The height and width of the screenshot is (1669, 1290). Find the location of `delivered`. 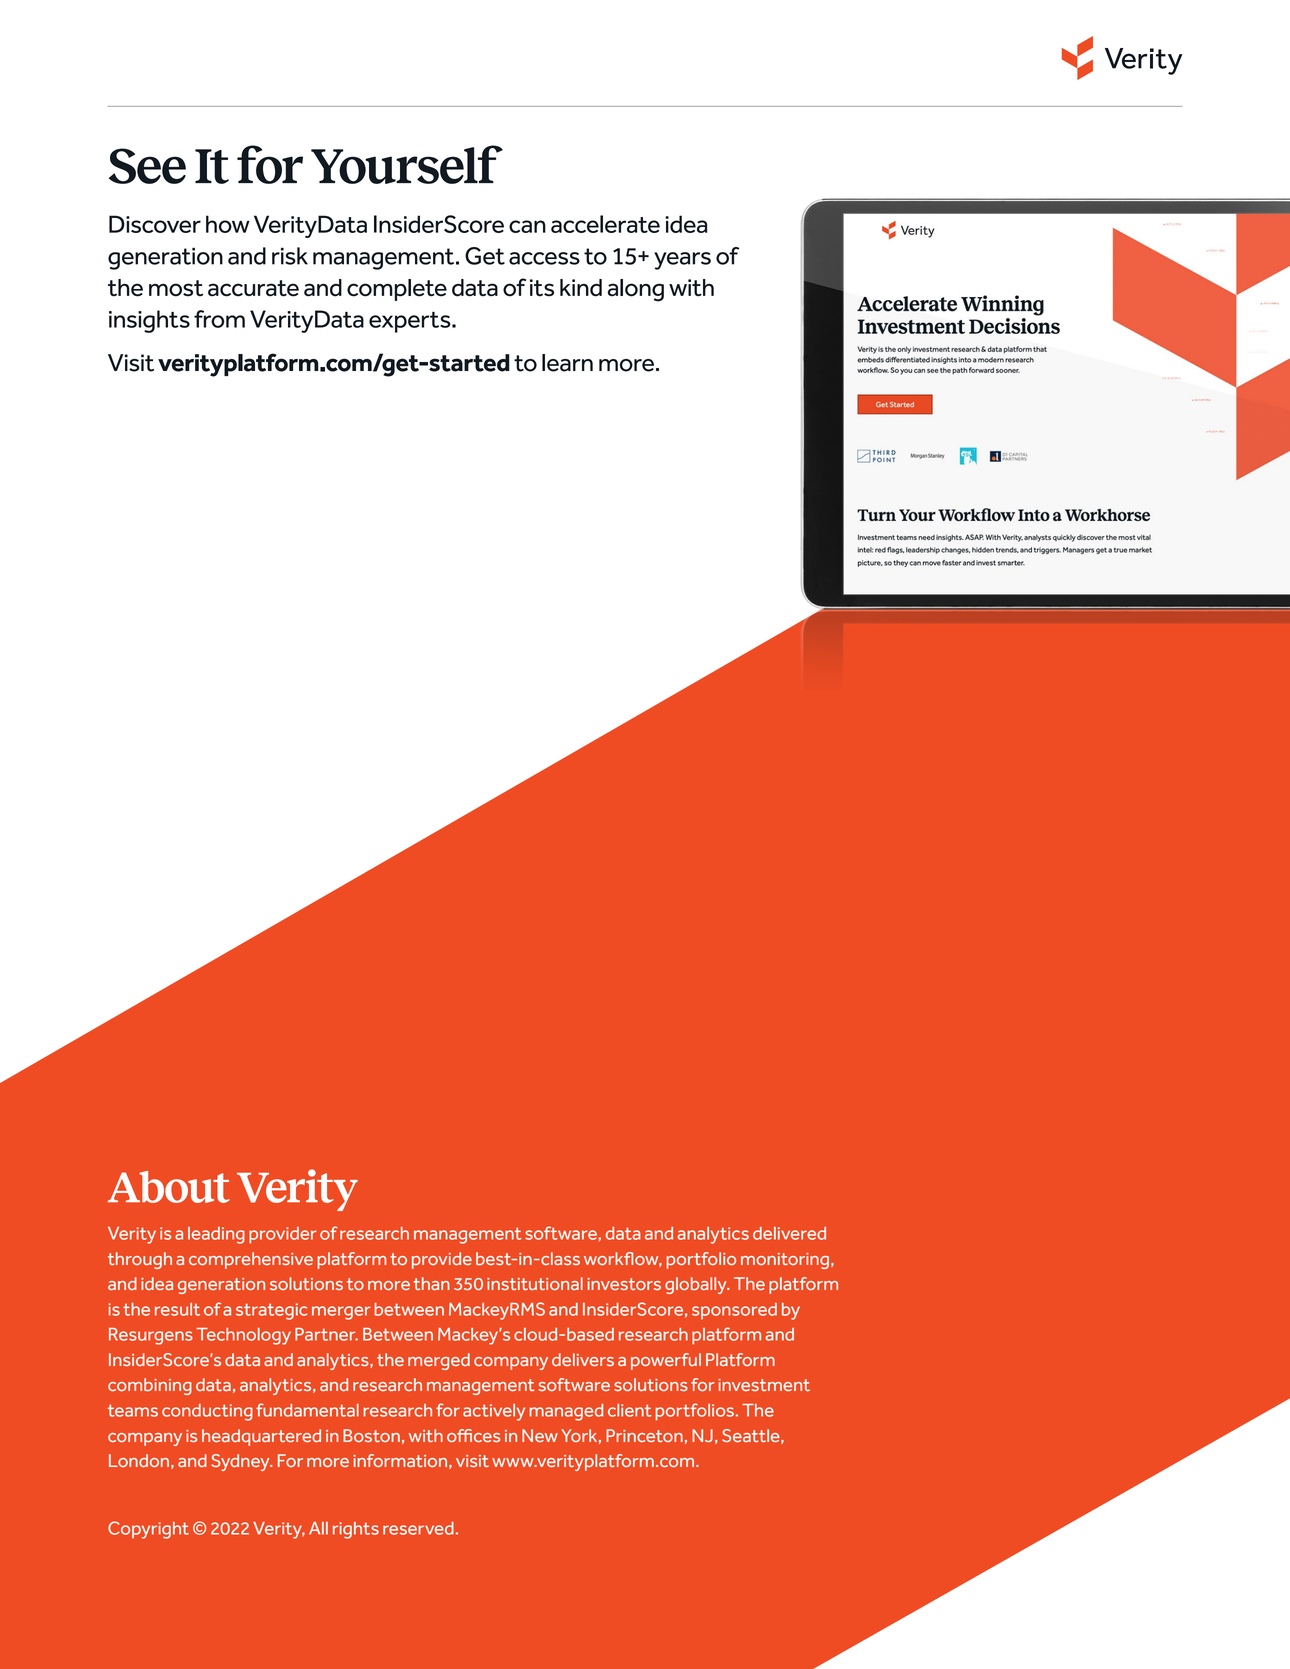

delivered is located at coordinates (789, 1233).
